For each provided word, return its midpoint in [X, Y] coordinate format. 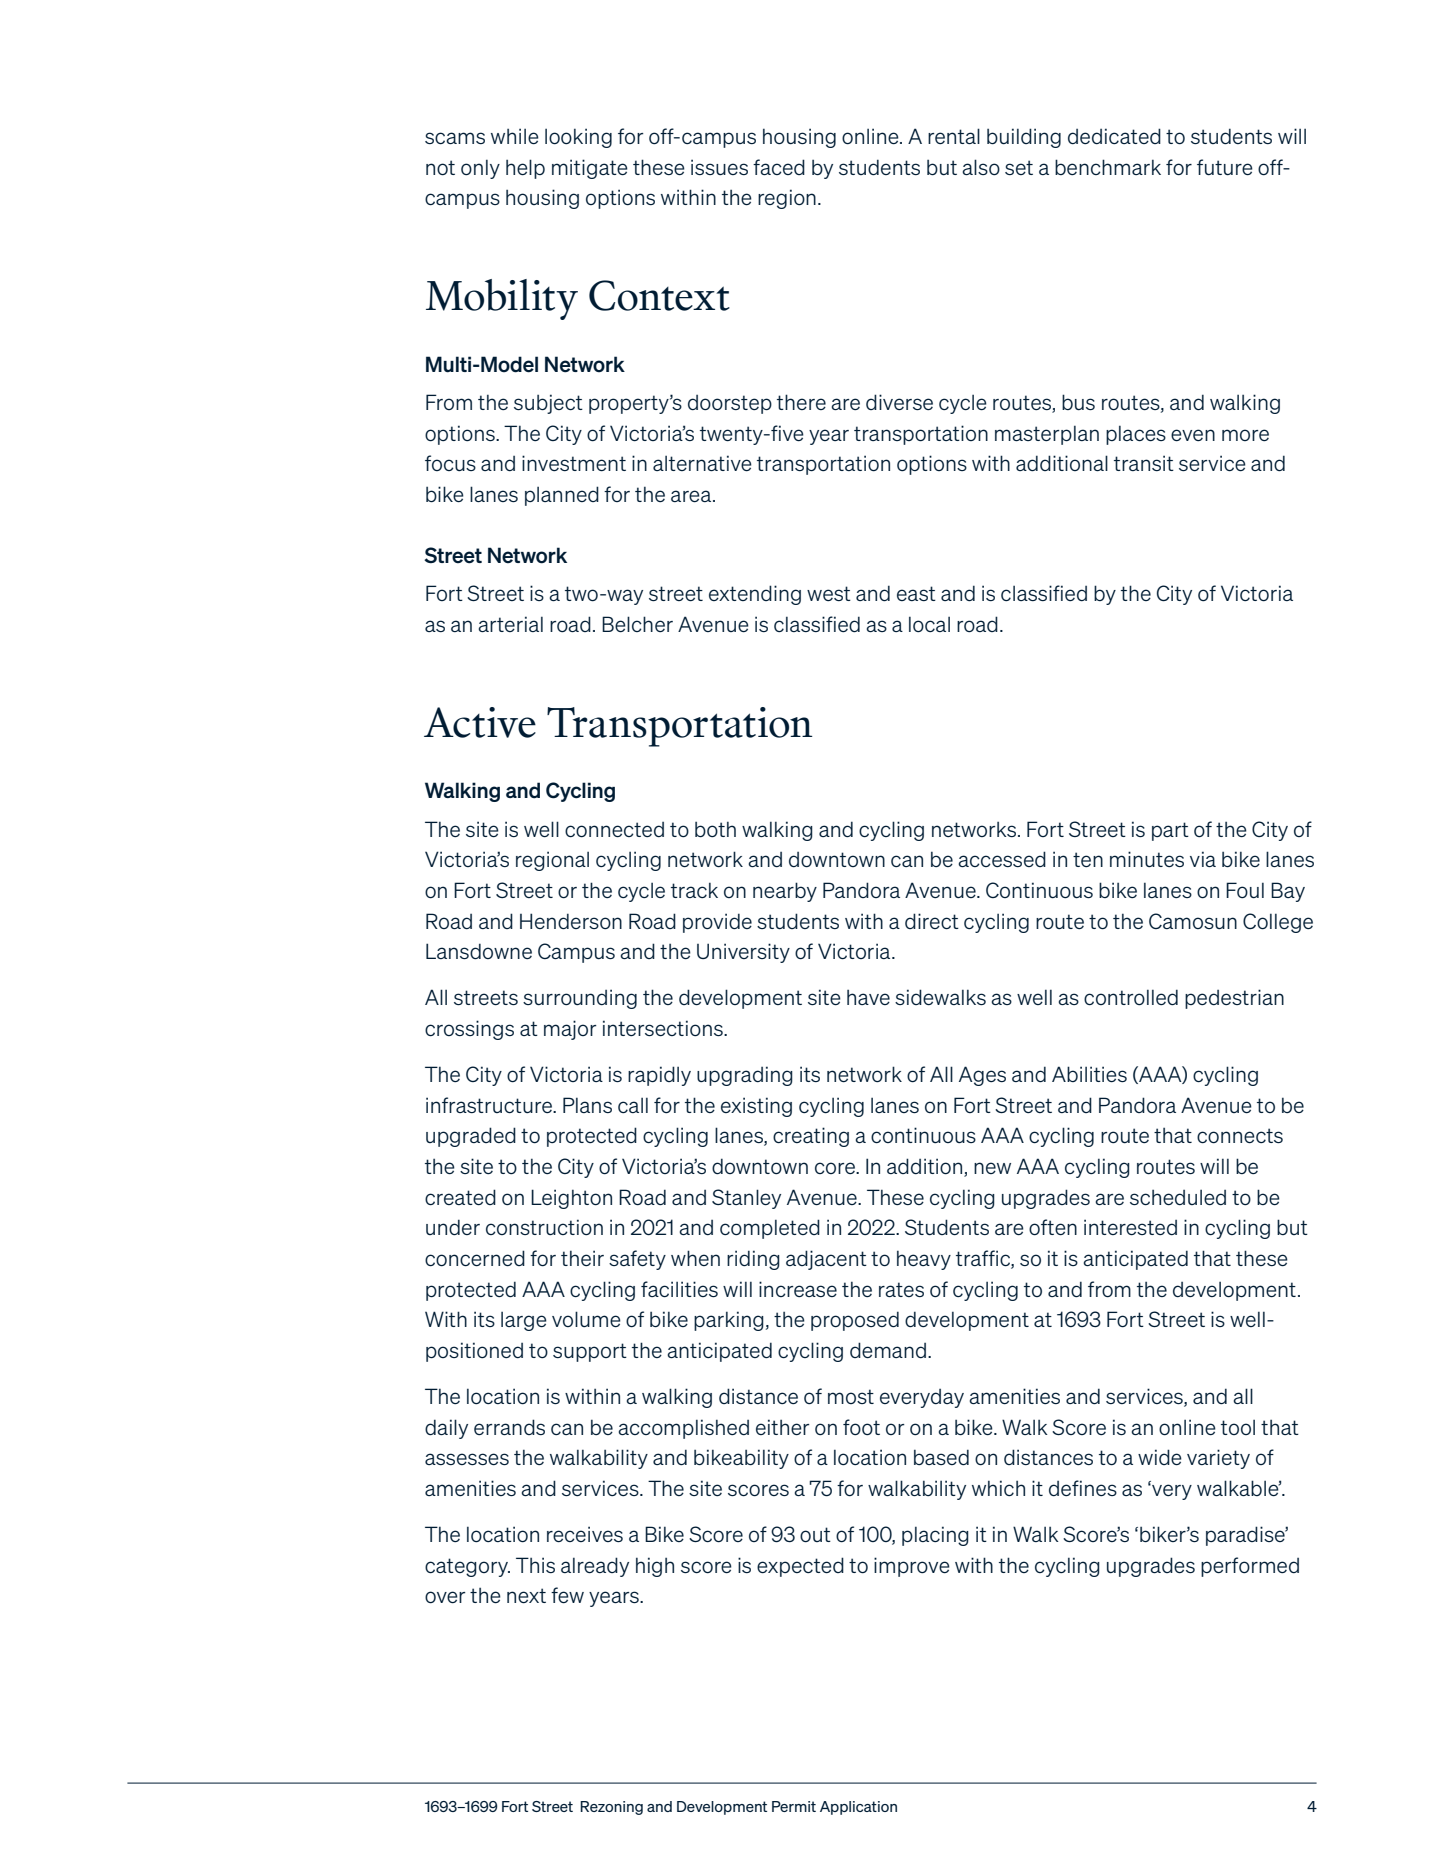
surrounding [580, 999]
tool [1238, 1427]
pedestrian [1234, 999]
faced [779, 167]
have [868, 997]
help [525, 169]
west [829, 593]
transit [1144, 463]
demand [888, 1350]
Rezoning [611, 1808]
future [1225, 167]
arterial [510, 624]
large [524, 1321]
